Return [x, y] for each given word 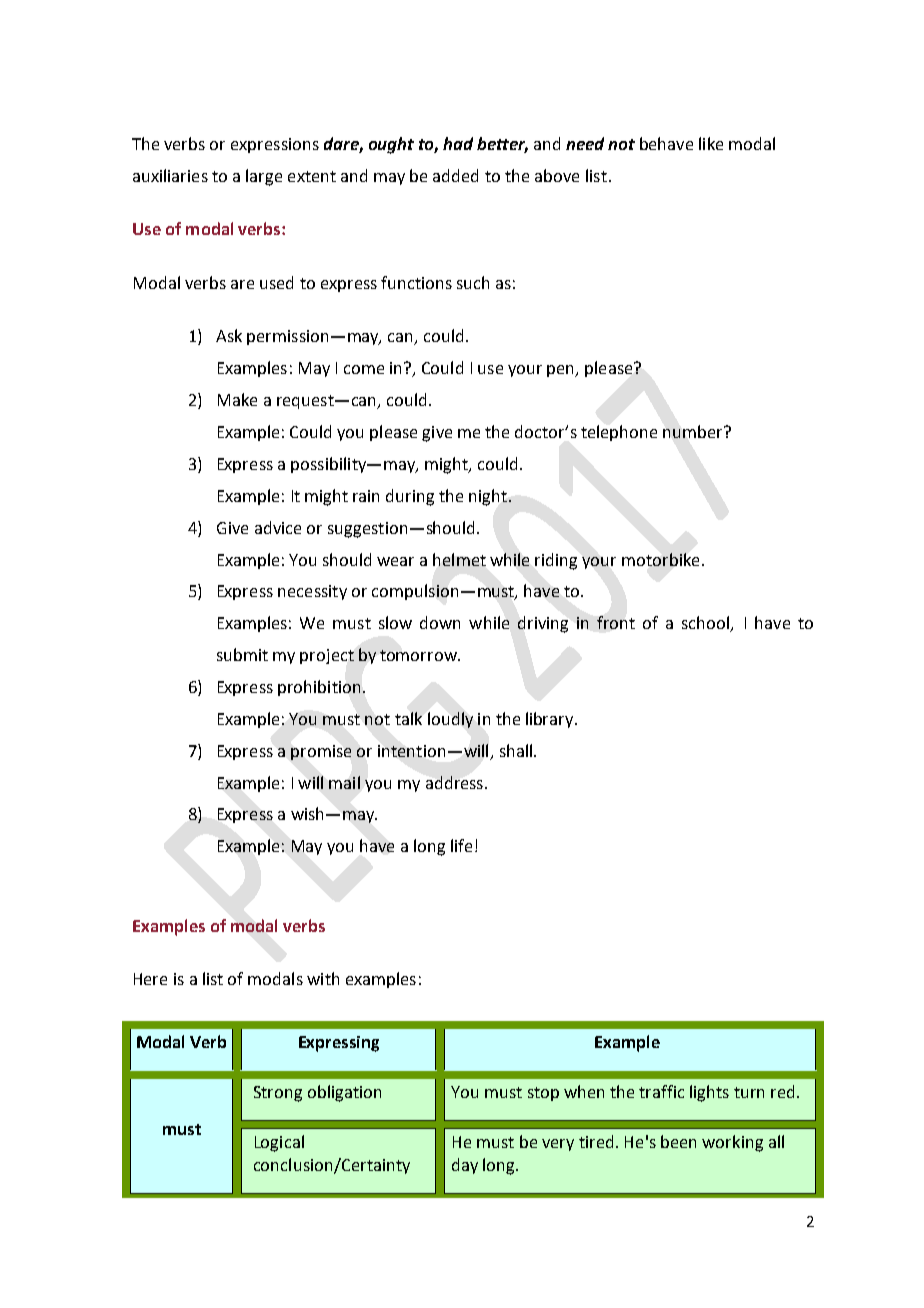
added [455, 175]
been [678, 1141]
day [465, 1166]
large [264, 177]
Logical [279, 1143]
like [711, 143]
